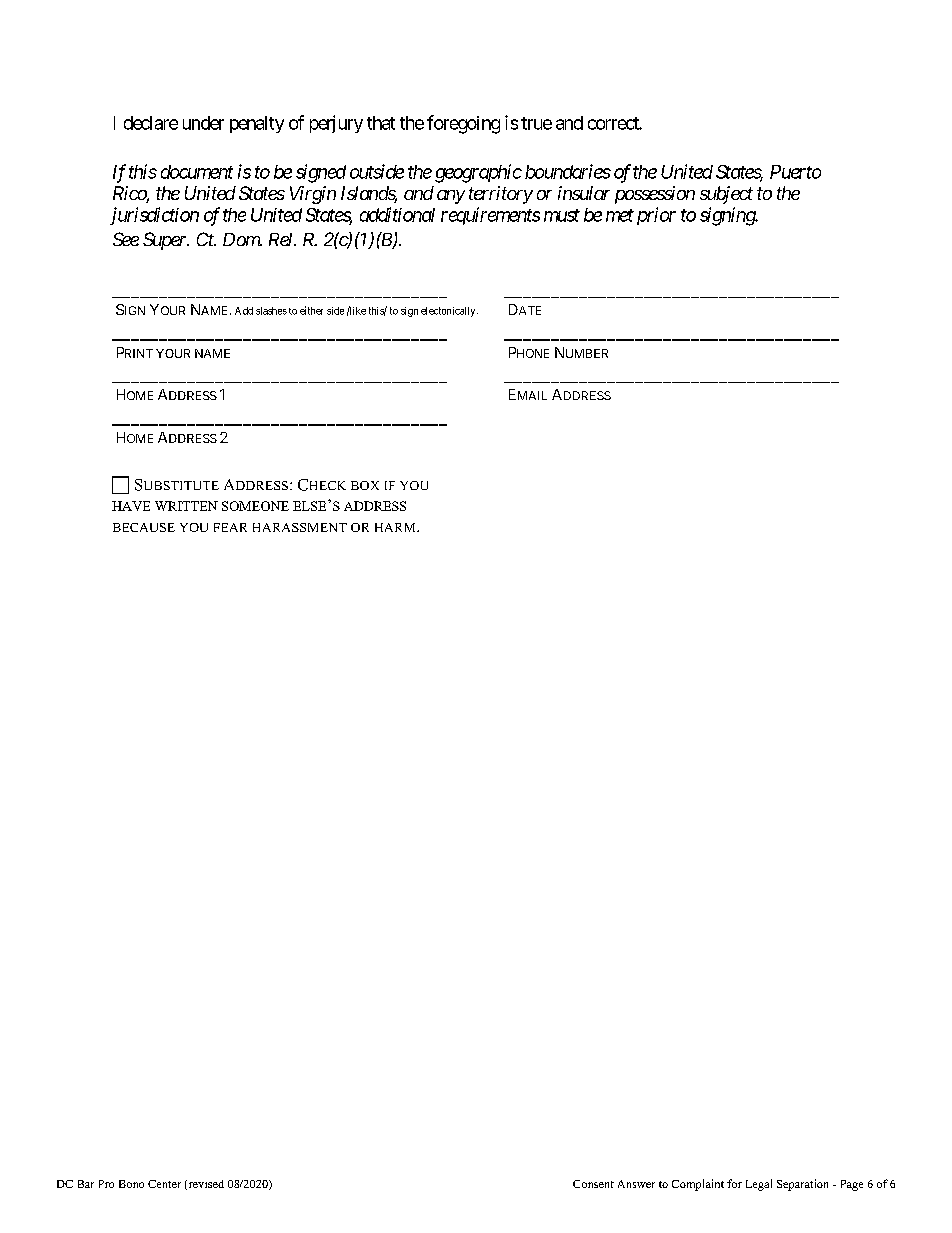 The width and height of the image is (952, 1233). I want to click on BOX, so click(365, 485).
